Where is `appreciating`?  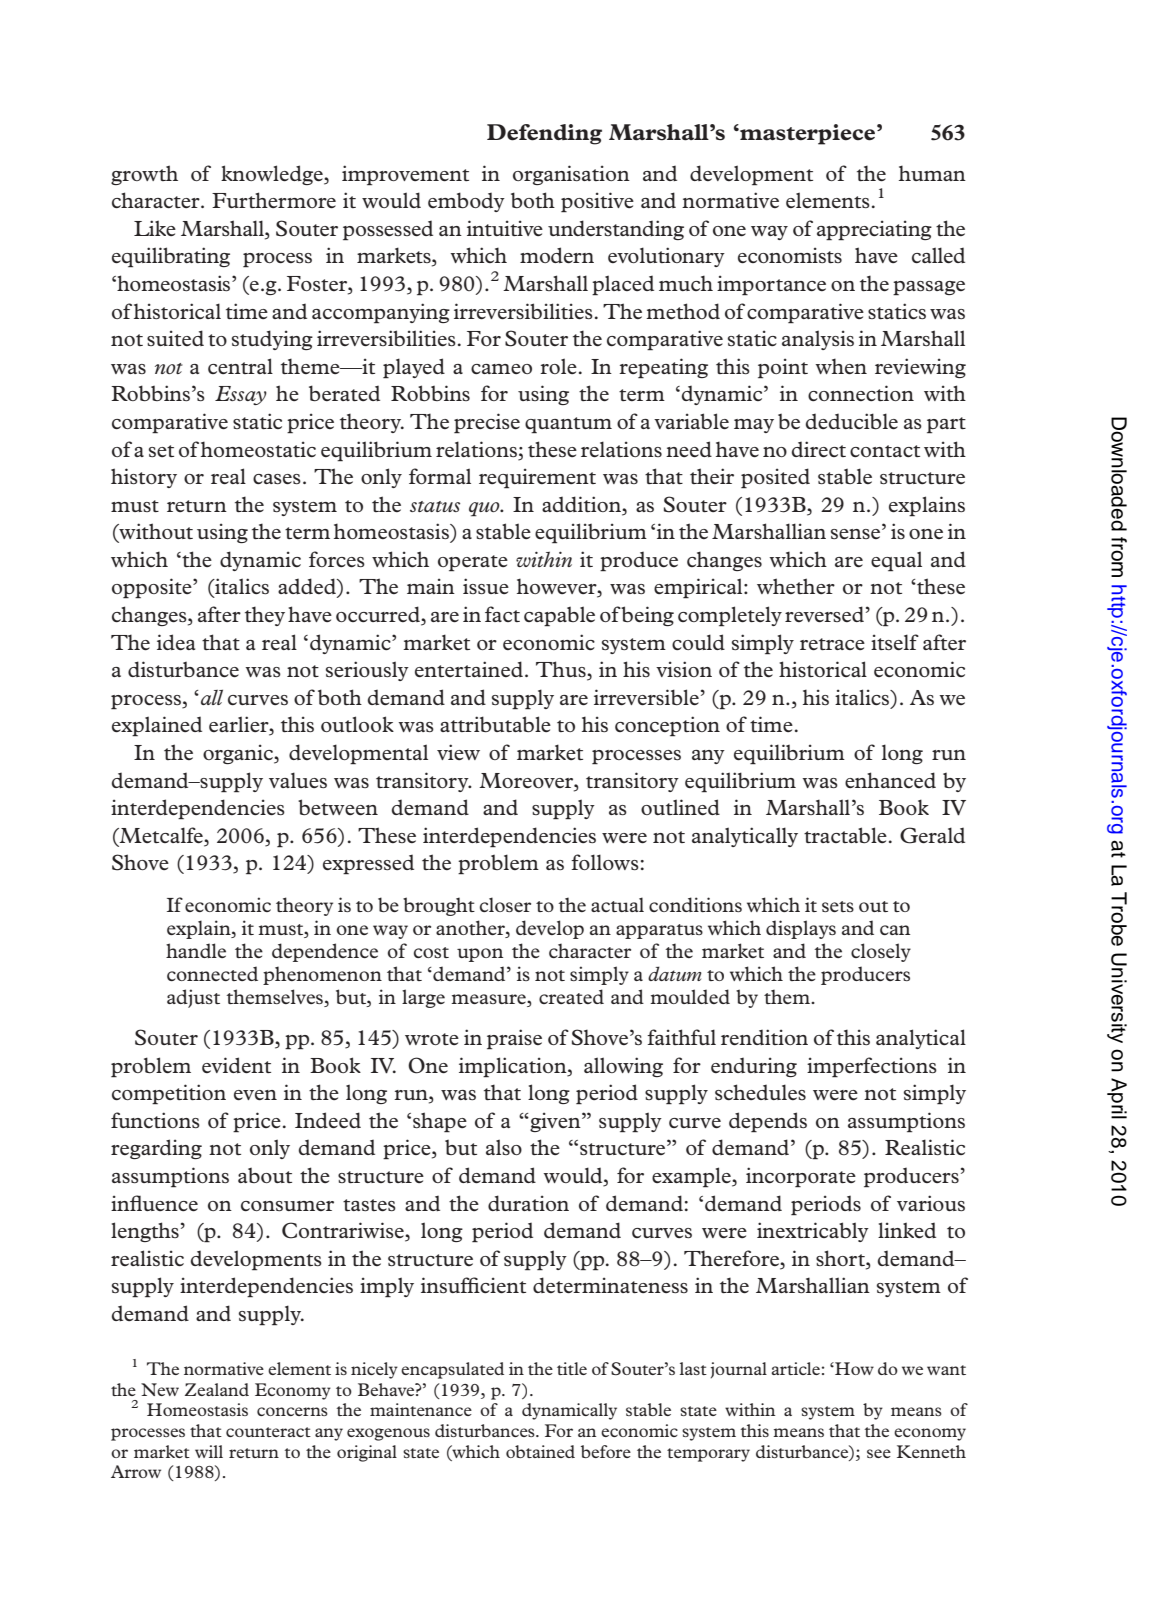
appreciating is located at coordinates (874, 230).
